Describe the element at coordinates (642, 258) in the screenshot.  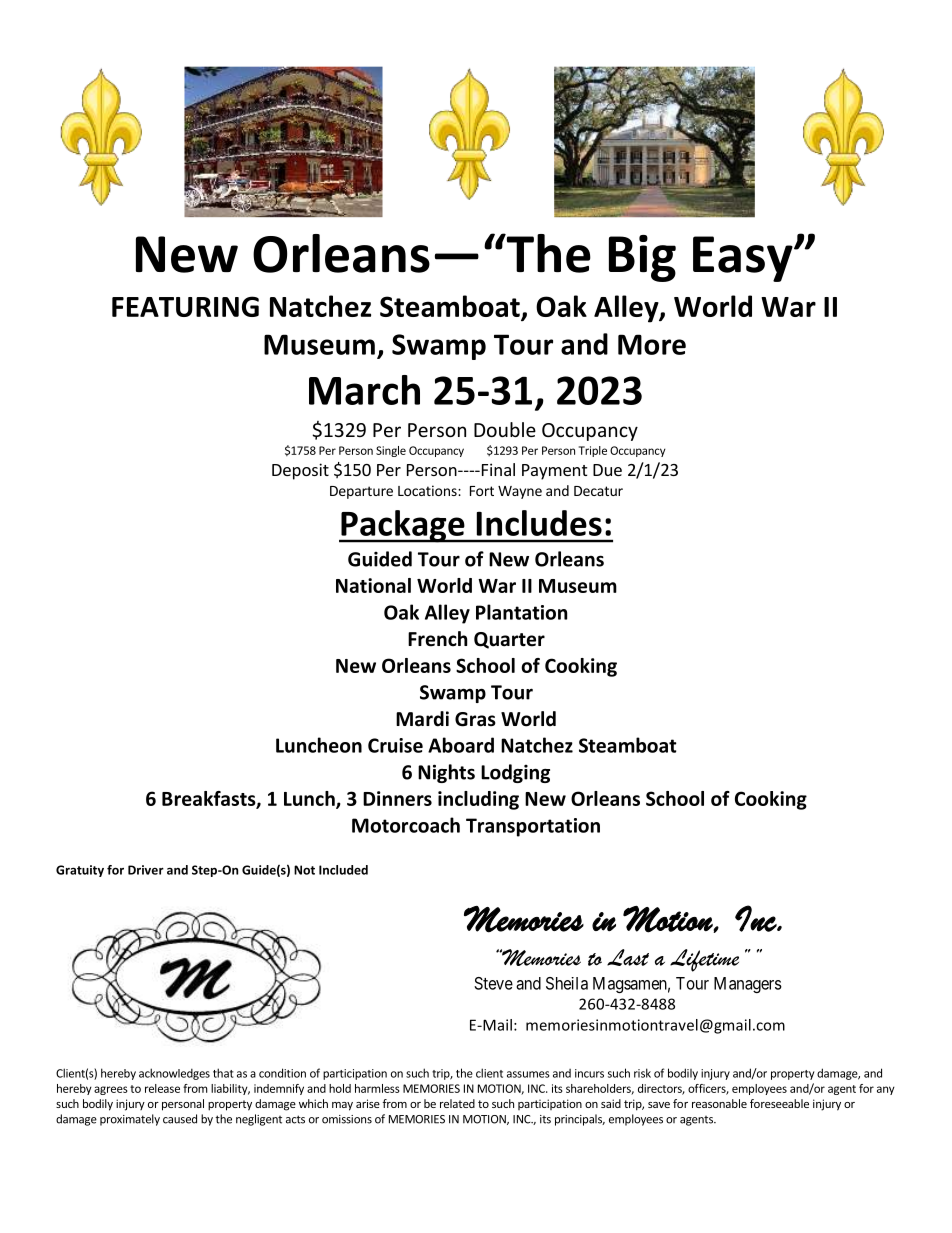
I see `Big` at that location.
